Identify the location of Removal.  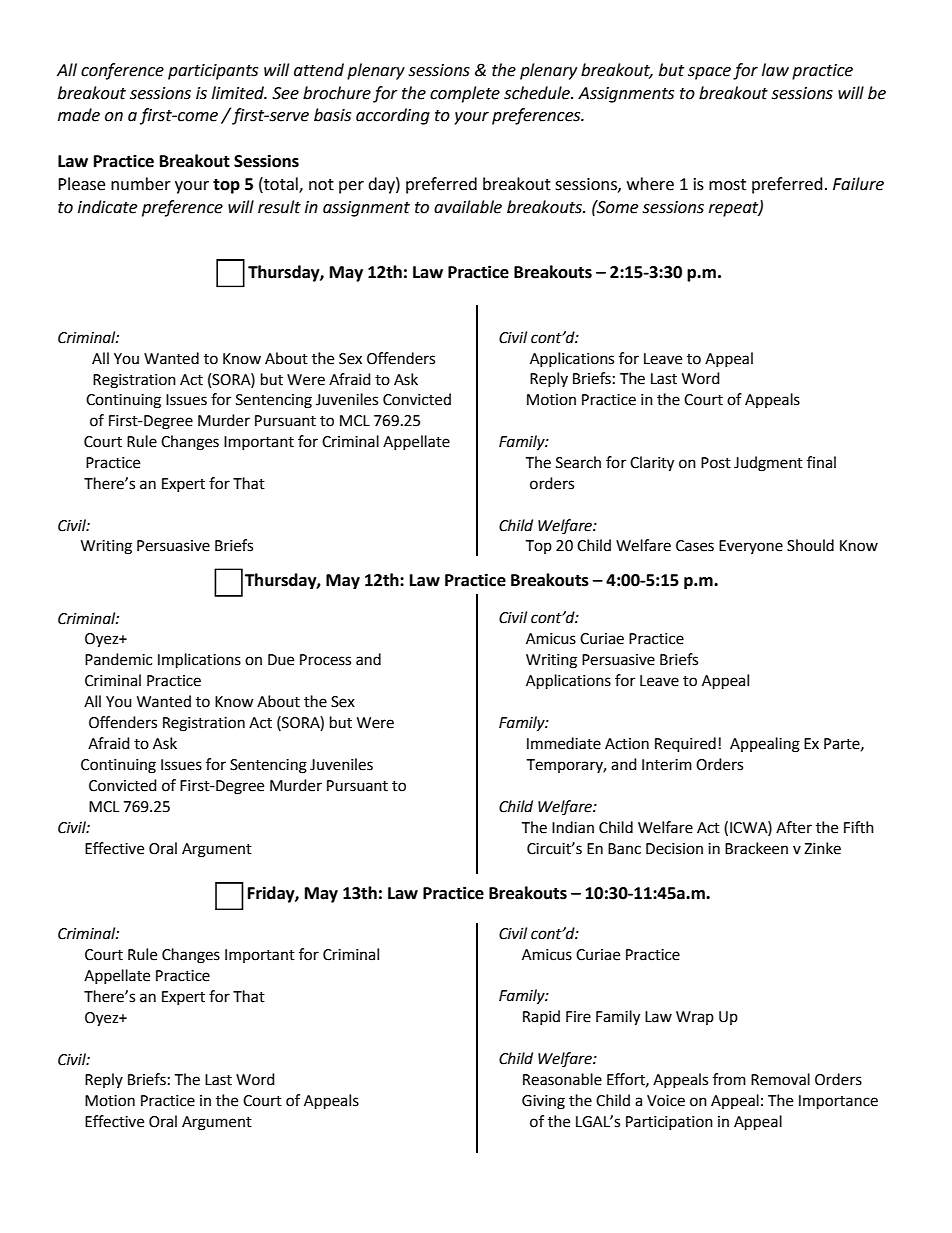
(780, 1079).
